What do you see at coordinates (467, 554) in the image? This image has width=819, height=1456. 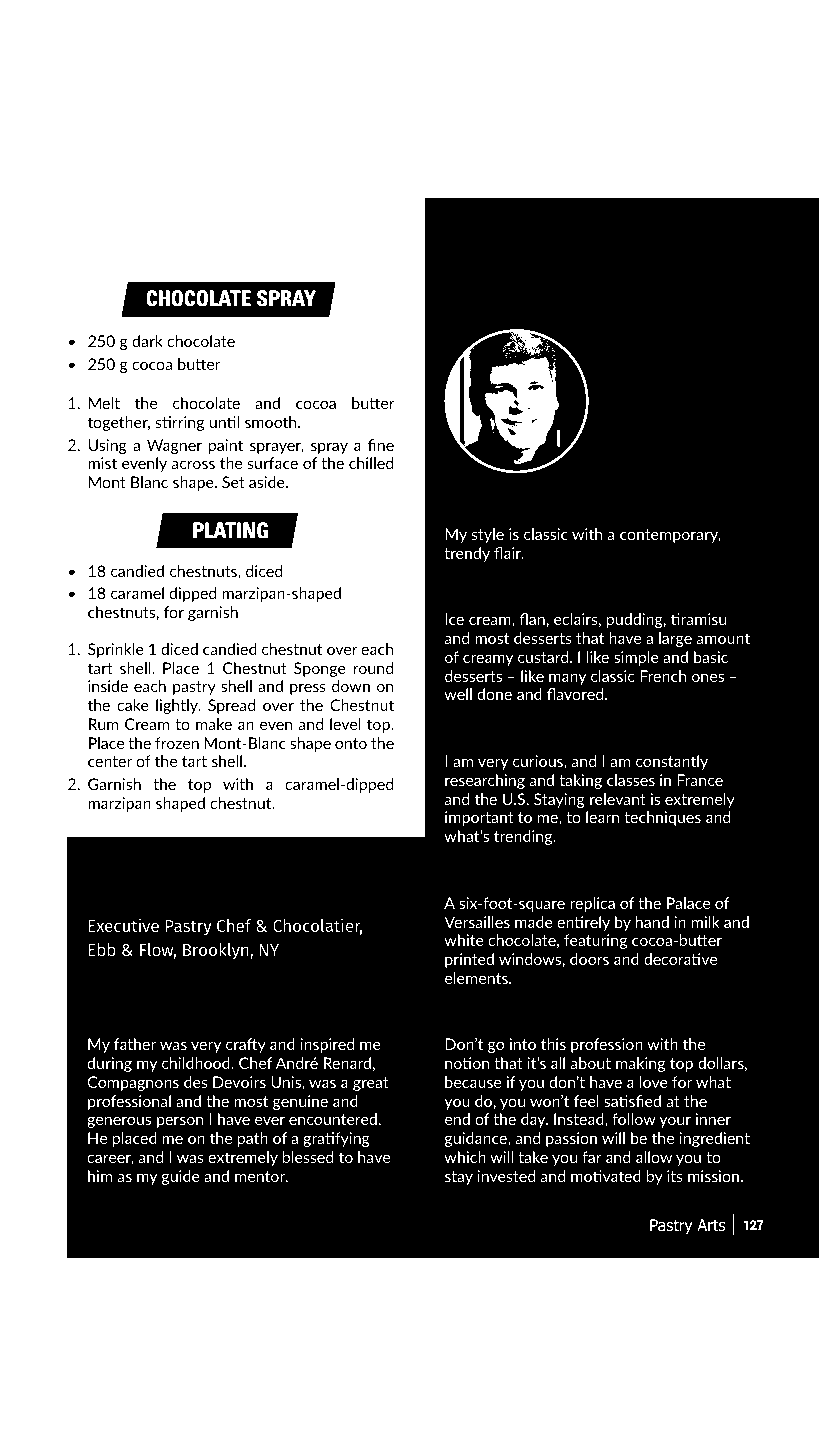 I see `trendy` at bounding box center [467, 554].
